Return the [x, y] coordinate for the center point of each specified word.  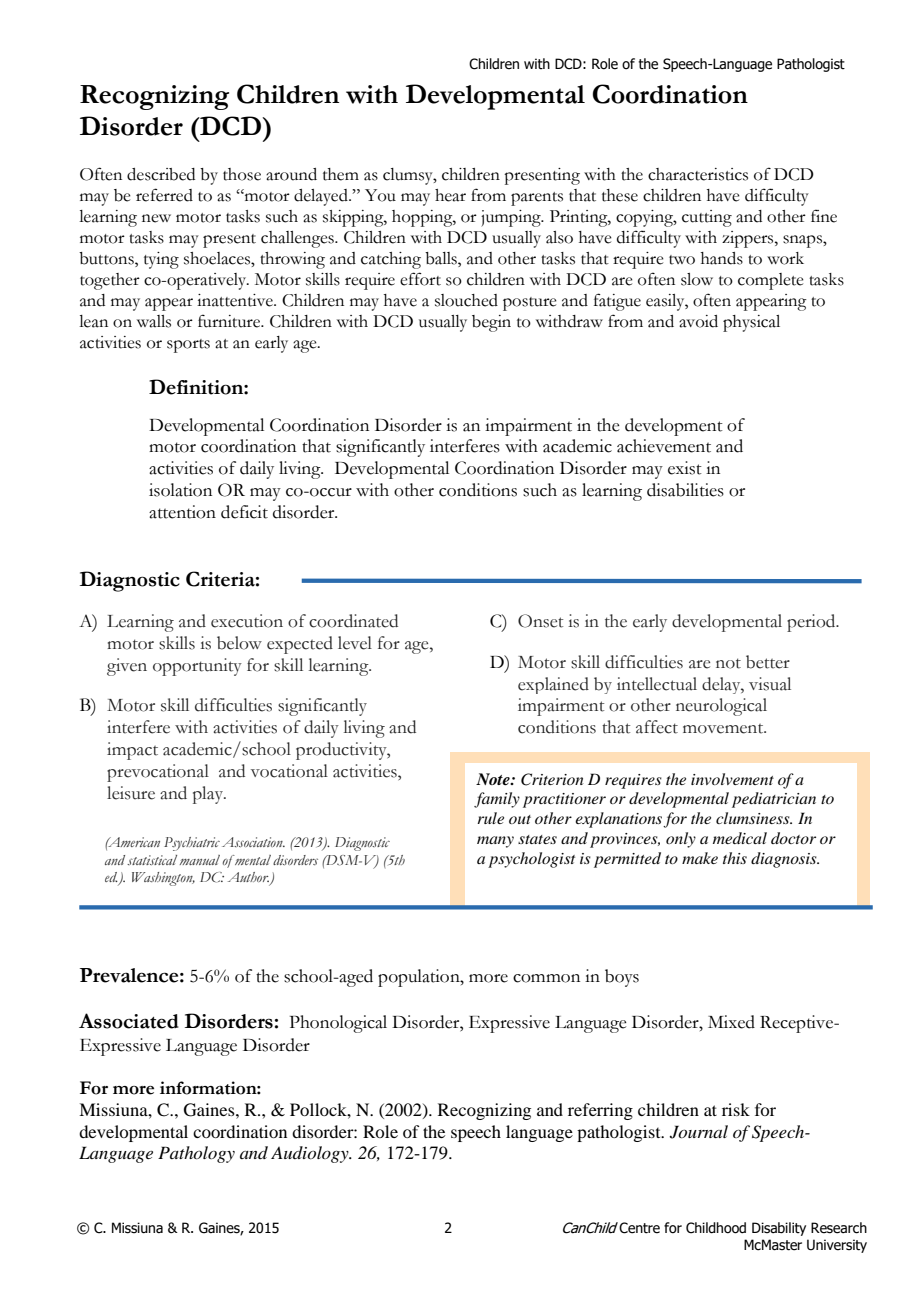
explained [553, 685]
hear [450, 195]
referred [164, 195]
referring [600, 1111]
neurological [721, 707]
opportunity [197, 667]
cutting [707, 218]
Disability [779, 1229]
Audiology [311, 1154]
